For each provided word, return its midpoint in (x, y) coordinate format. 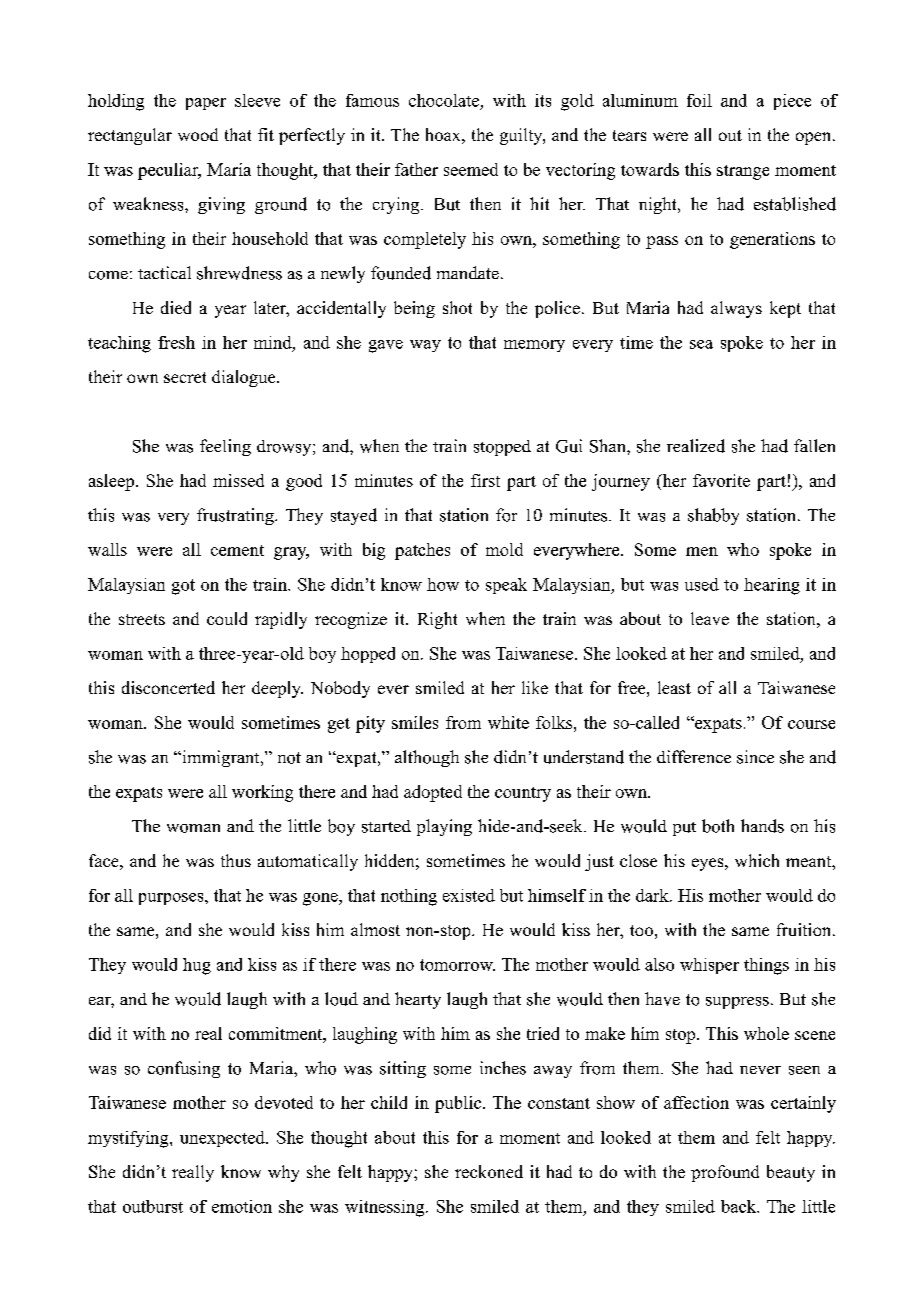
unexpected (223, 1139)
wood (198, 134)
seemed (471, 169)
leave (710, 618)
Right (437, 620)
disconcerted (168, 687)
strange (743, 172)
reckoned (489, 1171)
